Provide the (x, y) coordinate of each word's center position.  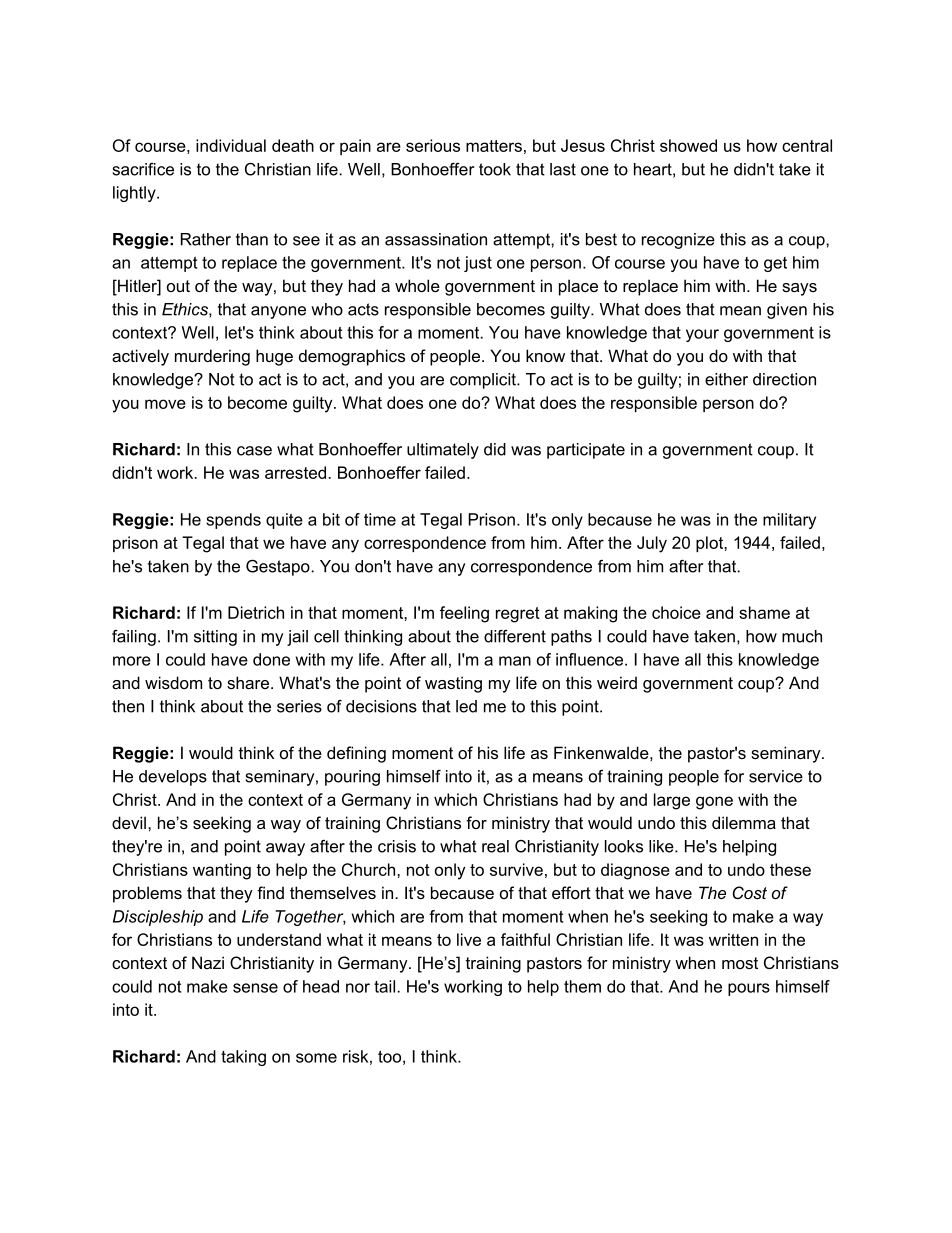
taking (243, 1058)
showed (688, 145)
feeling (464, 614)
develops (173, 778)
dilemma (744, 822)
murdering (212, 357)
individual (231, 145)
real (495, 846)
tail (384, 986)
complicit (484, 381)
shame (764, 612)
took (495, 169)
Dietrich (256, 612)
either (726, 379)
